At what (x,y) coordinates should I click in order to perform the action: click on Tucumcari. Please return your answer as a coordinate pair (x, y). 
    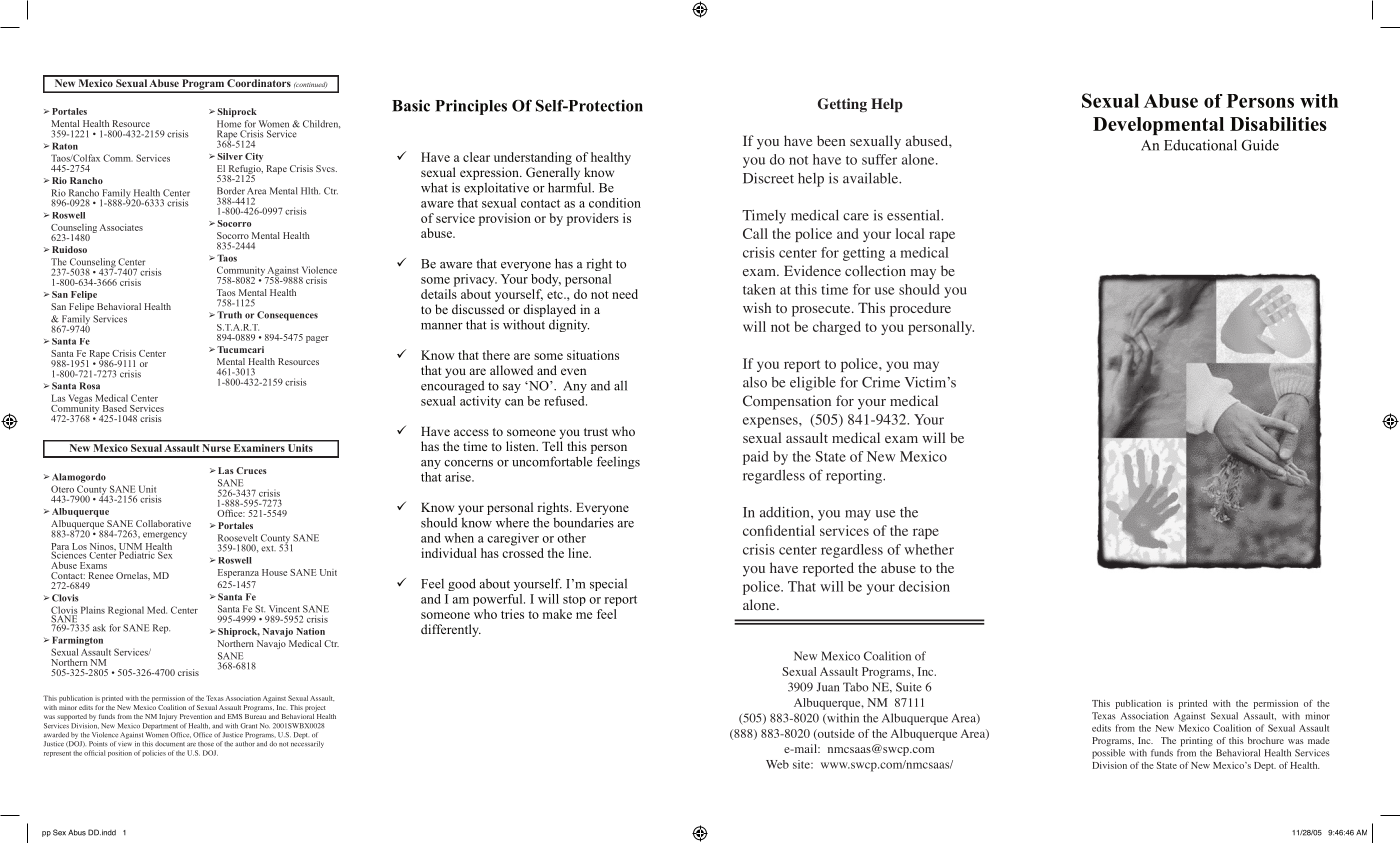
    Looking at the image, I should click on (240, 349).
